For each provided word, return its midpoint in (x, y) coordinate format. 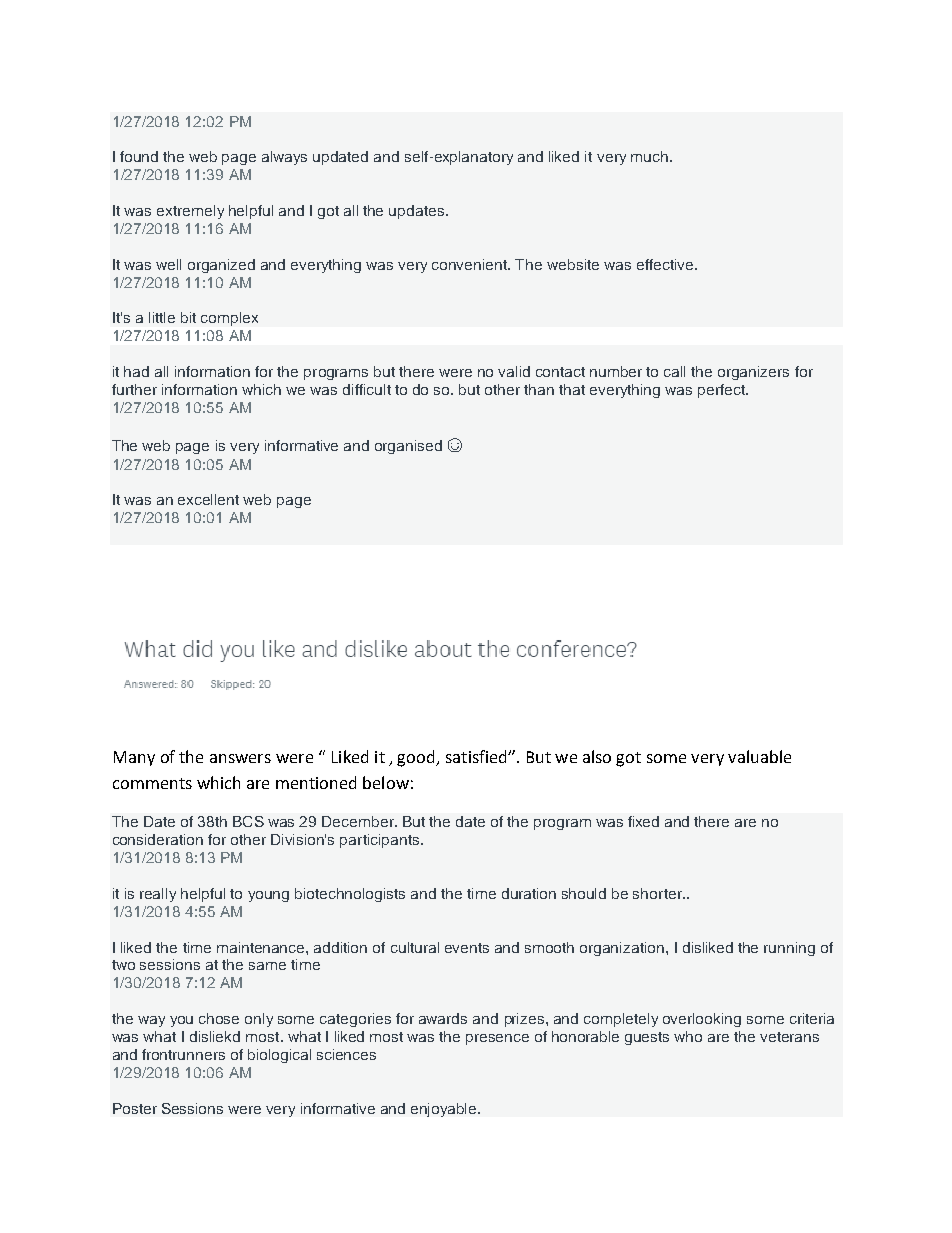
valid (514, 371)
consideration (158, 839)
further (134, 389)
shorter (658, 893)
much (649, 156)
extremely (190, 212)
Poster (135, 1108)
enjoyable (445, 1110)
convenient (471, 264)
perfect (722, 391)
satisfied (477, 756)
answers (240, 758)
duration (529, 893)
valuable (759, 756)
